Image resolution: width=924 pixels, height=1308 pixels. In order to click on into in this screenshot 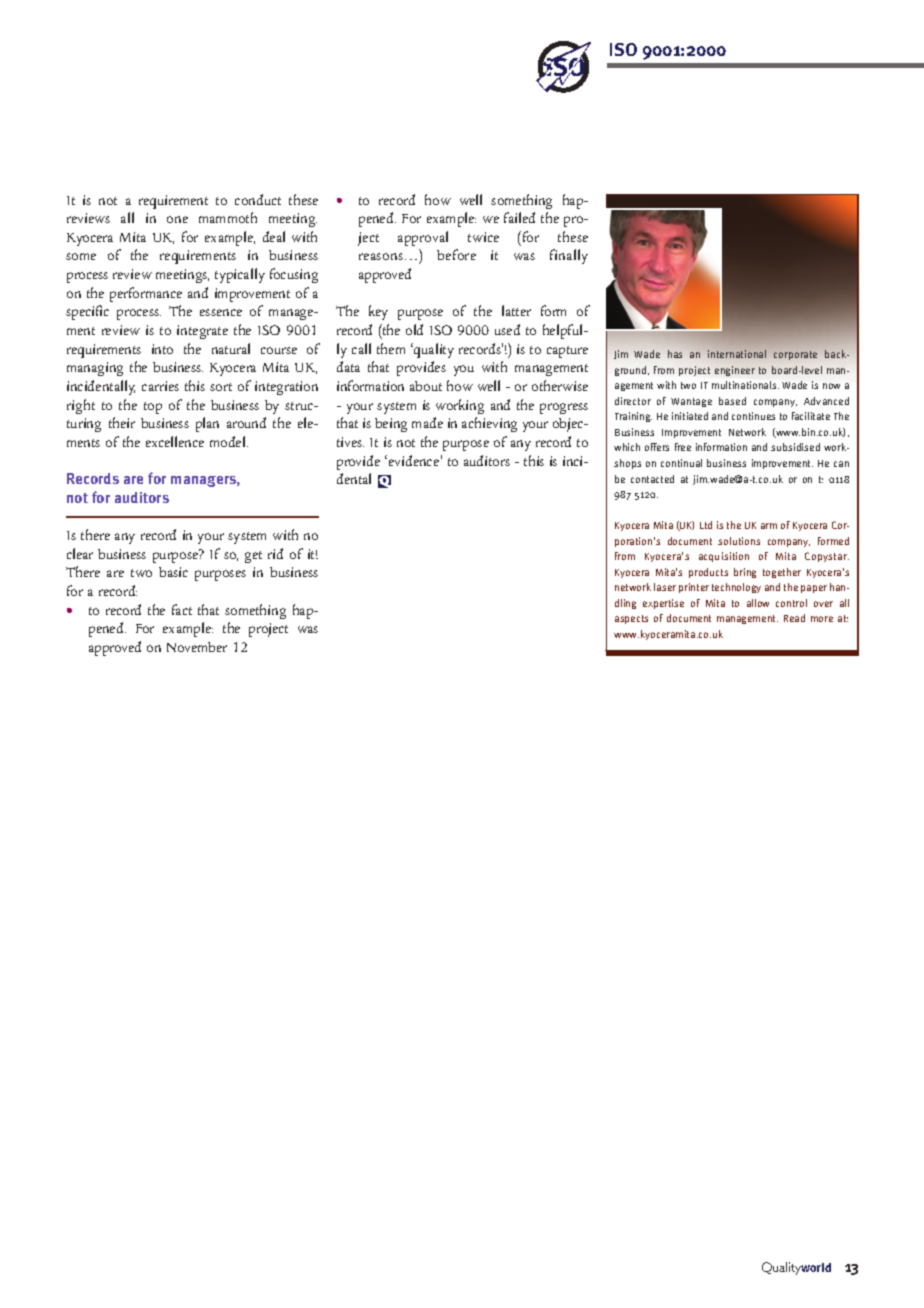, I will do `click(162, 349)`.
